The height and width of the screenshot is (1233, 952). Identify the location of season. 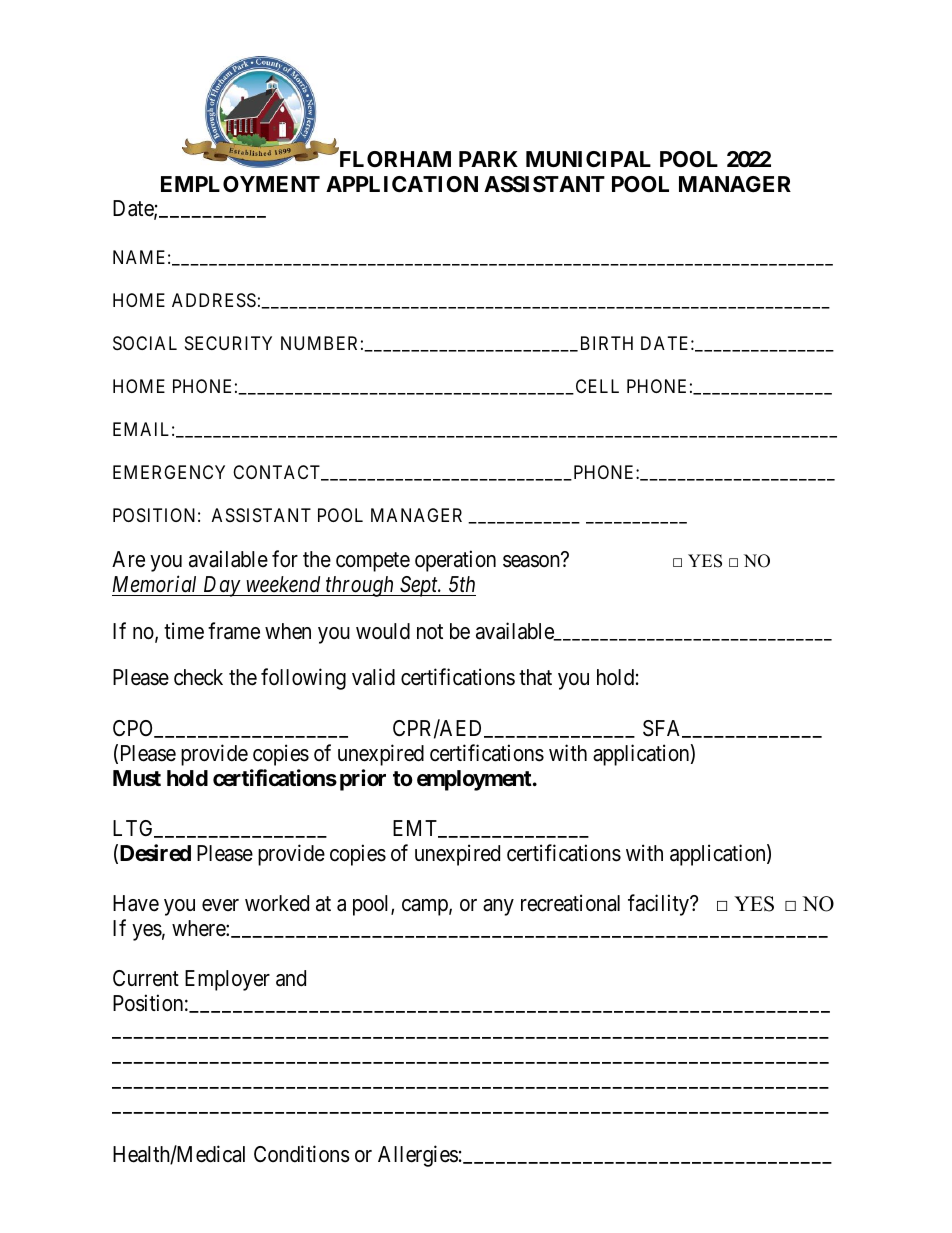
(531, 561).
